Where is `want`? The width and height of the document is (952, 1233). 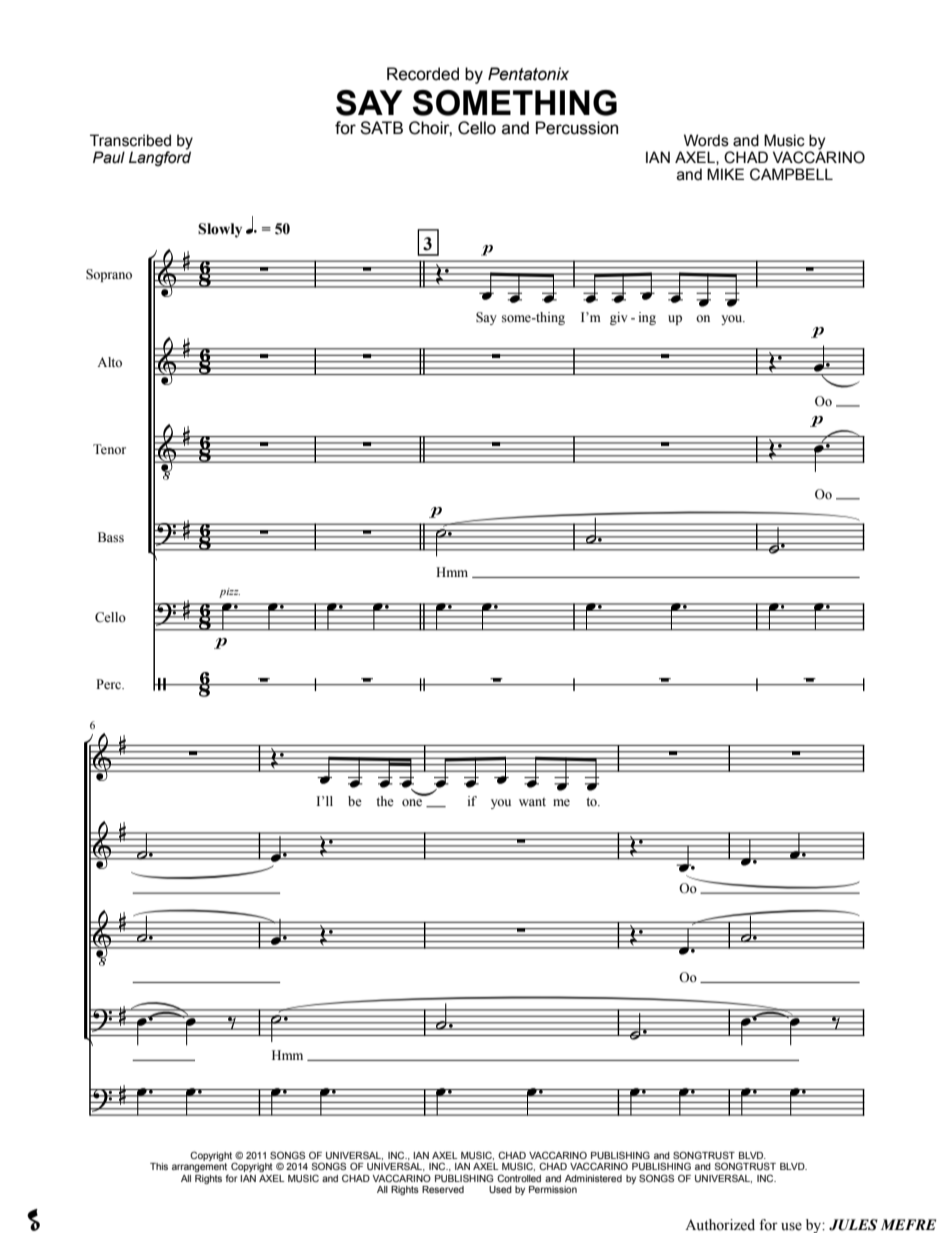 want is located at coordinates (532, 802).
